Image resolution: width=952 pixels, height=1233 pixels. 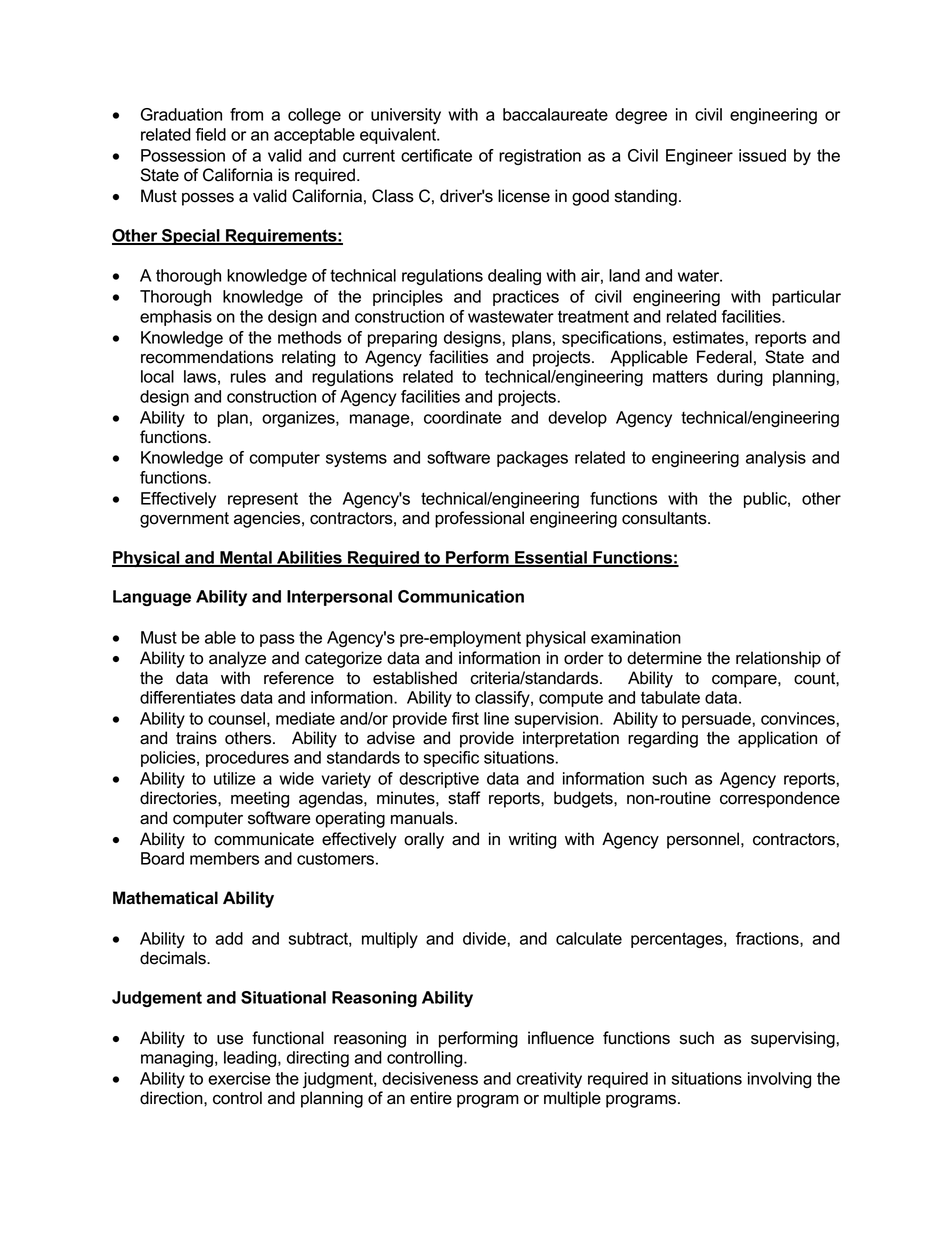 I want to click on field, so click(x=211, y=134).
